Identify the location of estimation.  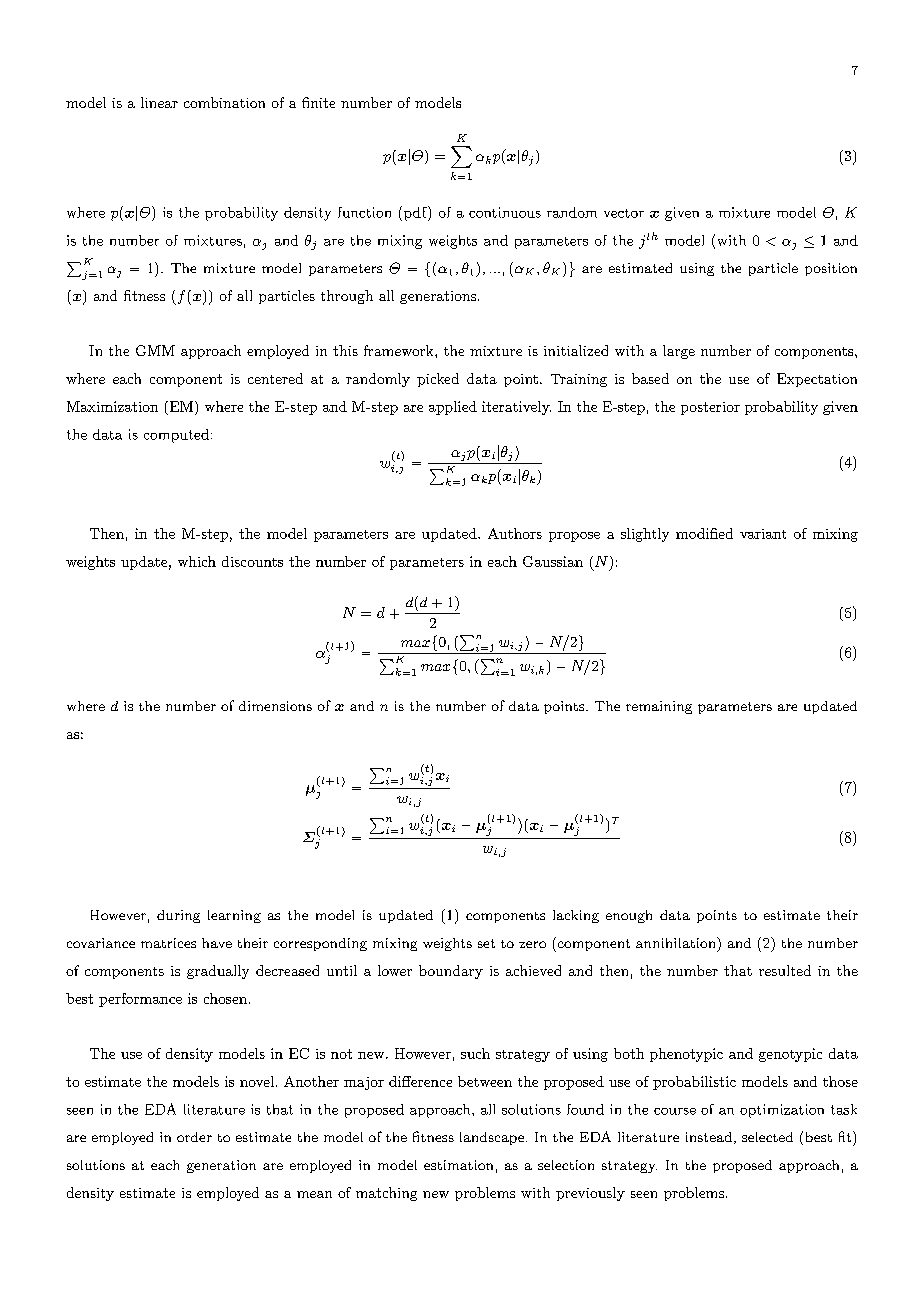
(458, 1165).
